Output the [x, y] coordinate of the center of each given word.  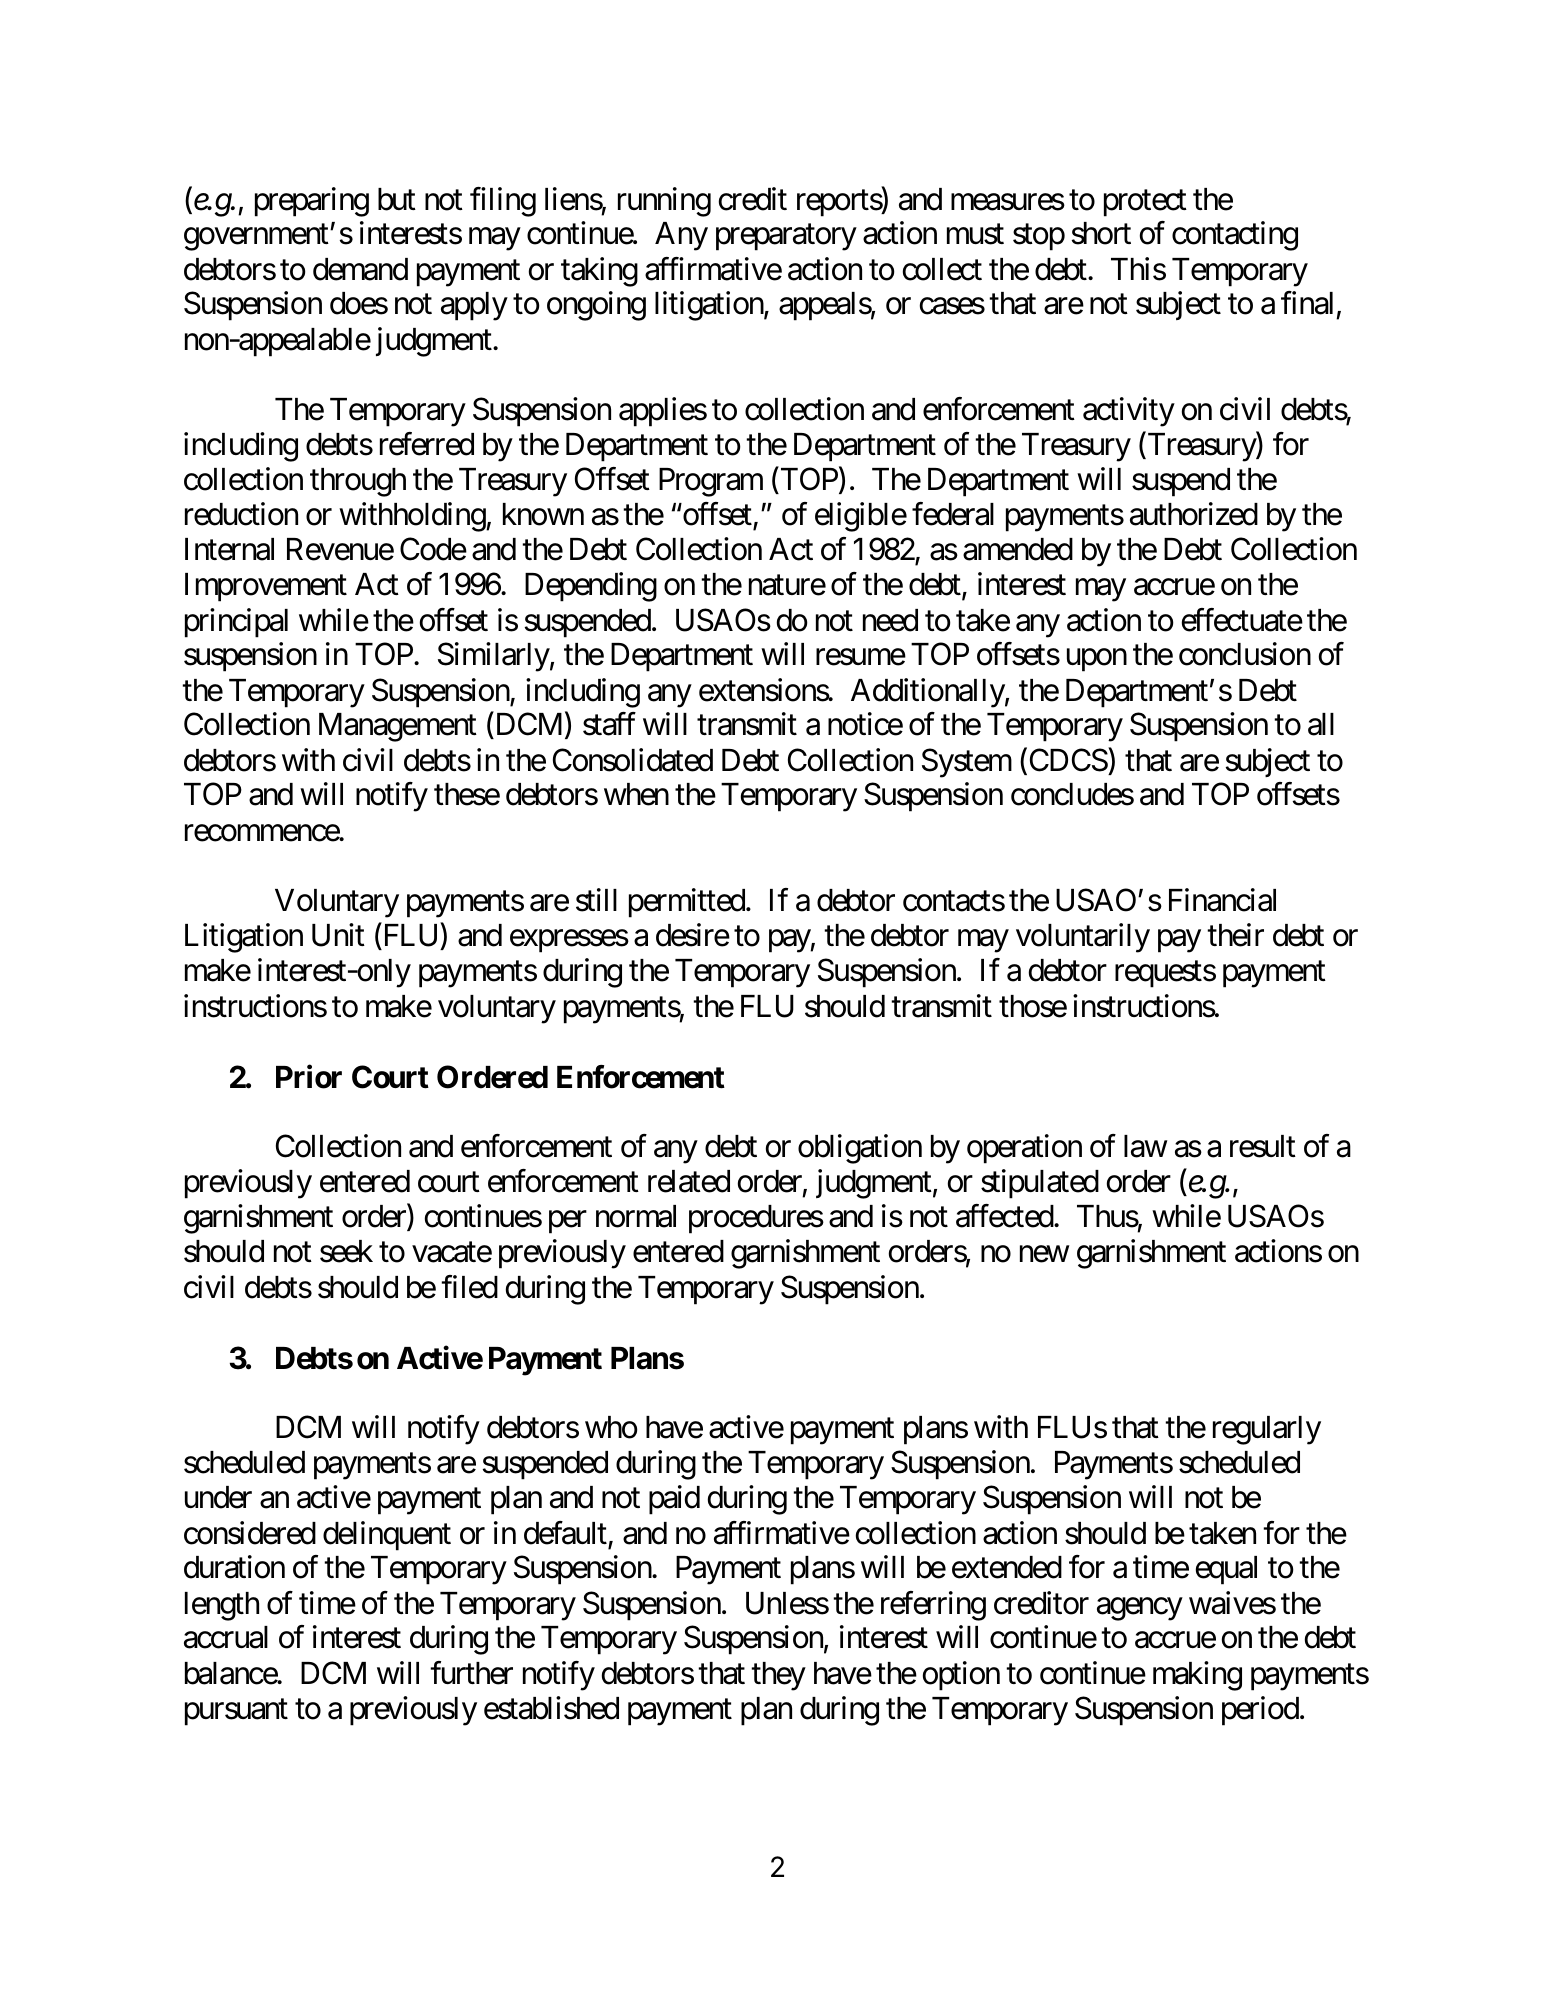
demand [360, 269]
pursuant [236, 1712]
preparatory [786, 238]
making [1197, 1676]
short [1101, 233]
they [778, 1676]
